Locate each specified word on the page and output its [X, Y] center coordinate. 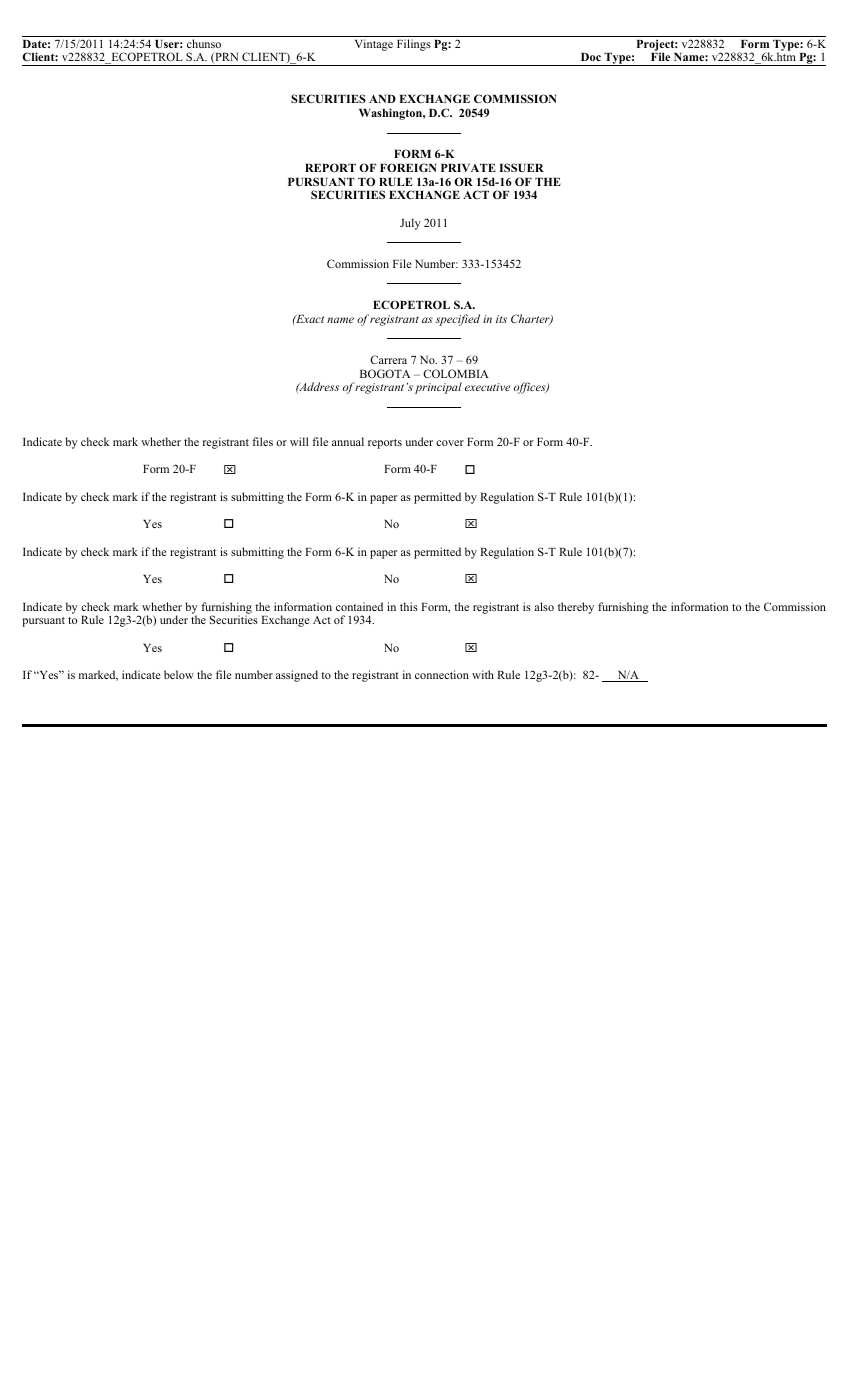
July [410, 224]
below [179, 674]
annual [348, 441]
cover [450, 443]
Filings [414, 45]
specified [457, 320]
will [299, 441]
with [483, 674]
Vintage [374, 45]
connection [442, 674]
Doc [591, 57]
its [501, 319]
